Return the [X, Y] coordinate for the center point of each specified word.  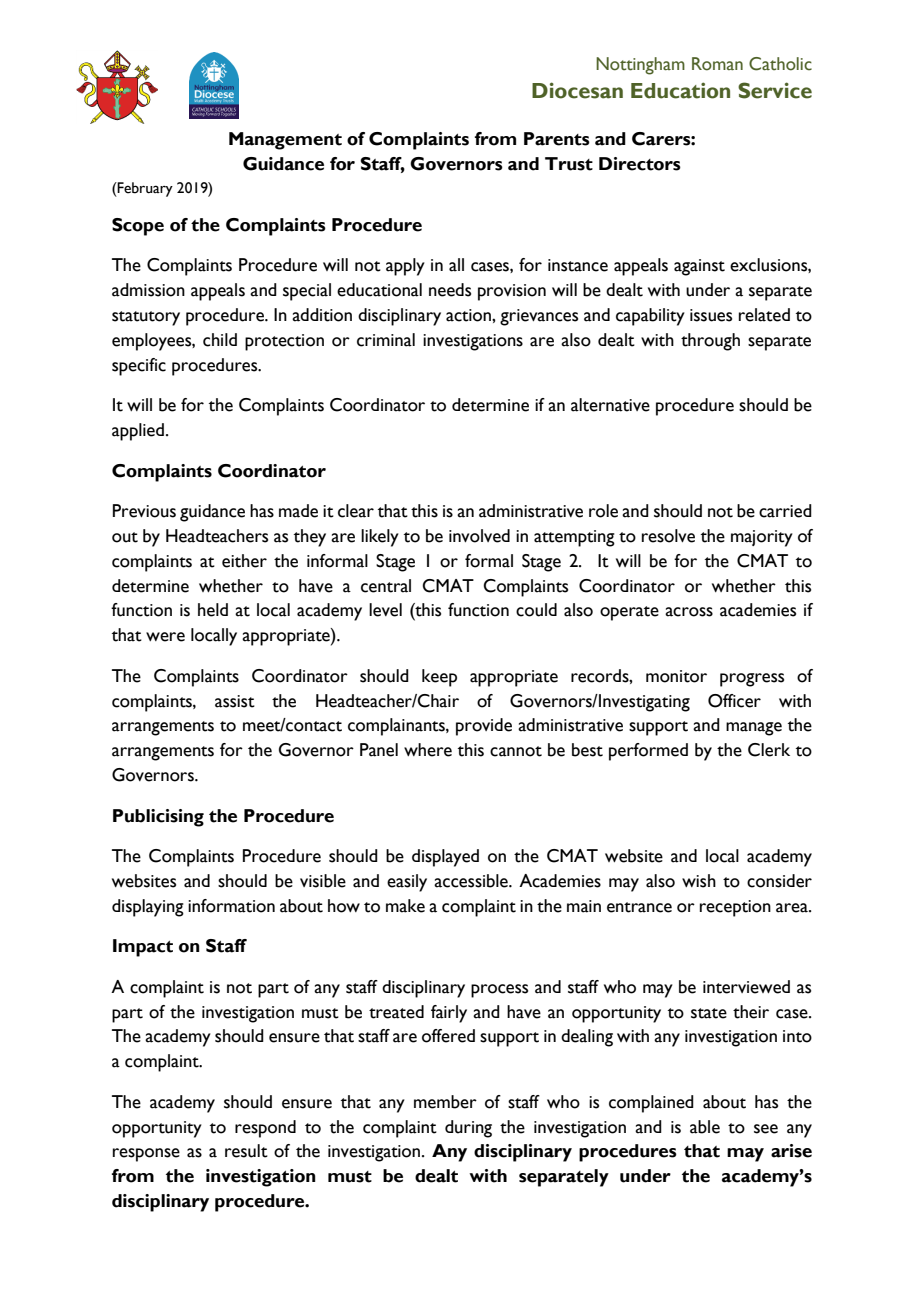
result [246, 1151]
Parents [557, 139]
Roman [717, 64]
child [220, 340]
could [536, 610]
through [710, 342]
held [213, 610]
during [468, 1129]
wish [699, 881]
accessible [472, 881]
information [231, 906]
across [689, 612]
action [469, 315]
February [144, 189]
